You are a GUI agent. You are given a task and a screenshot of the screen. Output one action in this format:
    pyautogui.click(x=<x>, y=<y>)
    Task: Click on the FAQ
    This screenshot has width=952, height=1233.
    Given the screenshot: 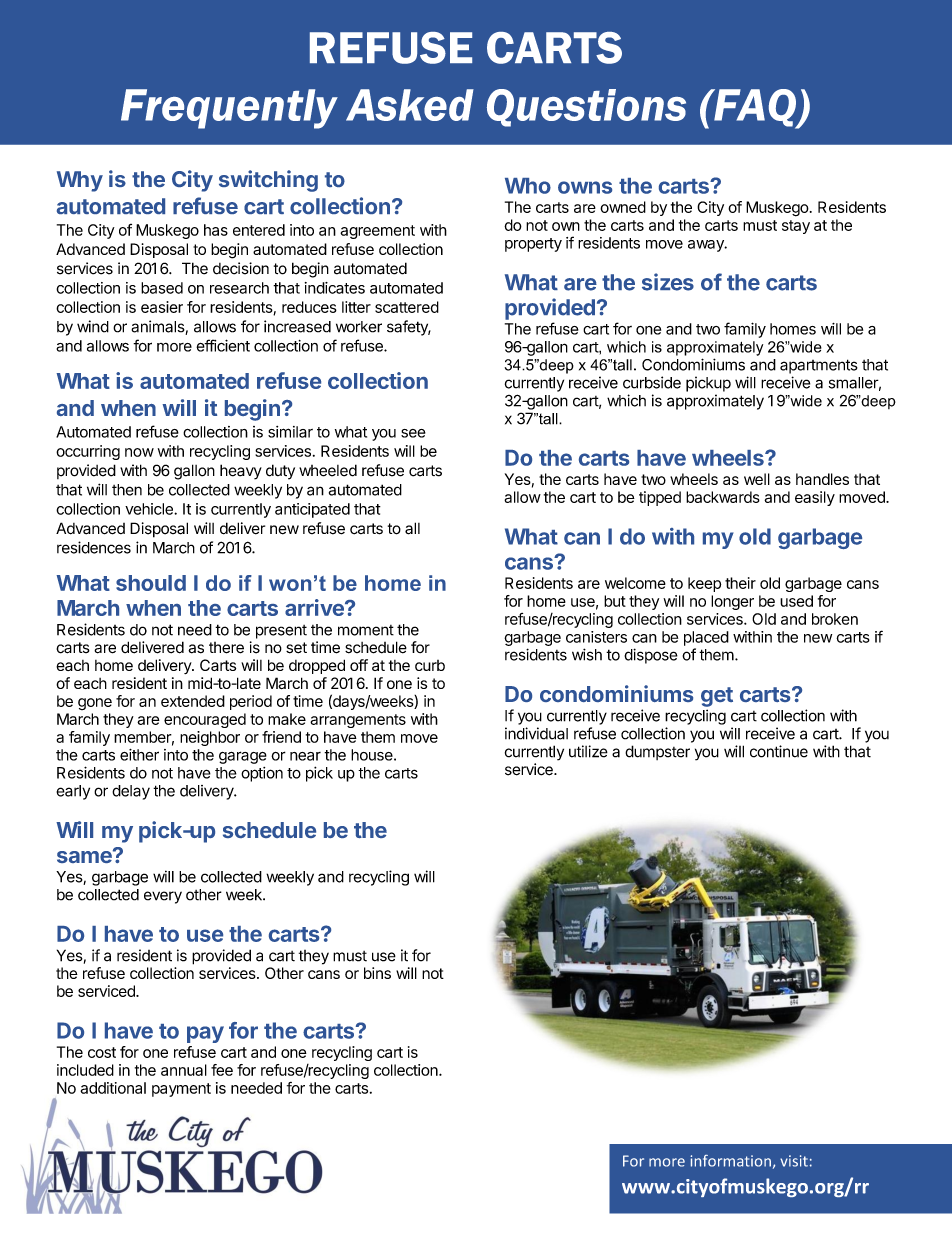 What is the action you would take?
    pyautogui.click(x=755, y=109)
